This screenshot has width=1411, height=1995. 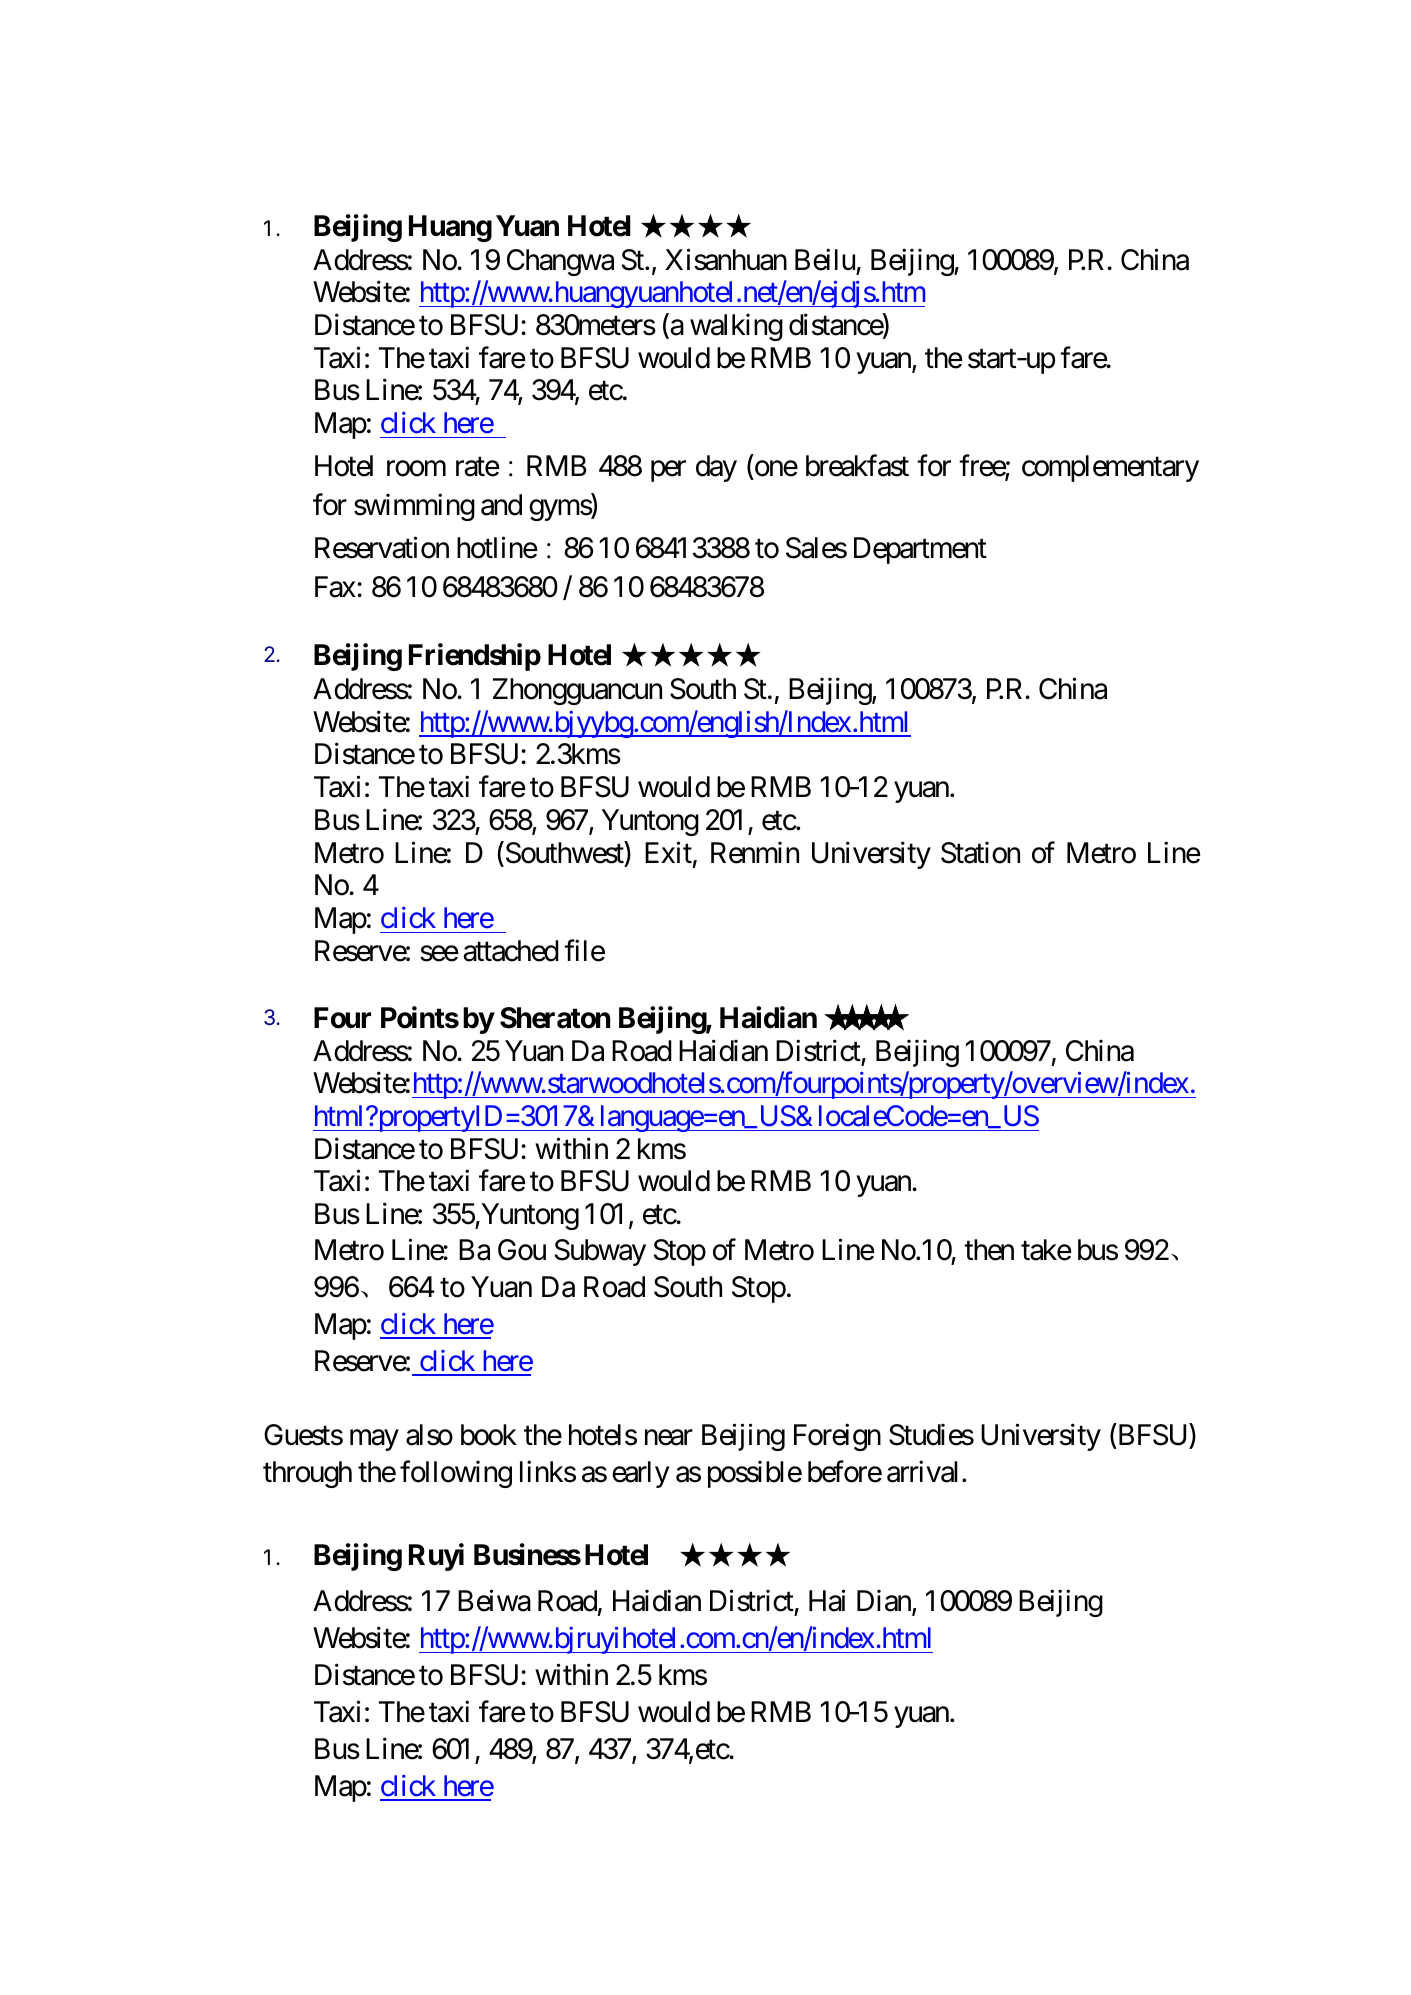 What do you see at coordinates (416, 469) in the screenshot?
I see `room` at bounding box center [416, 469].
